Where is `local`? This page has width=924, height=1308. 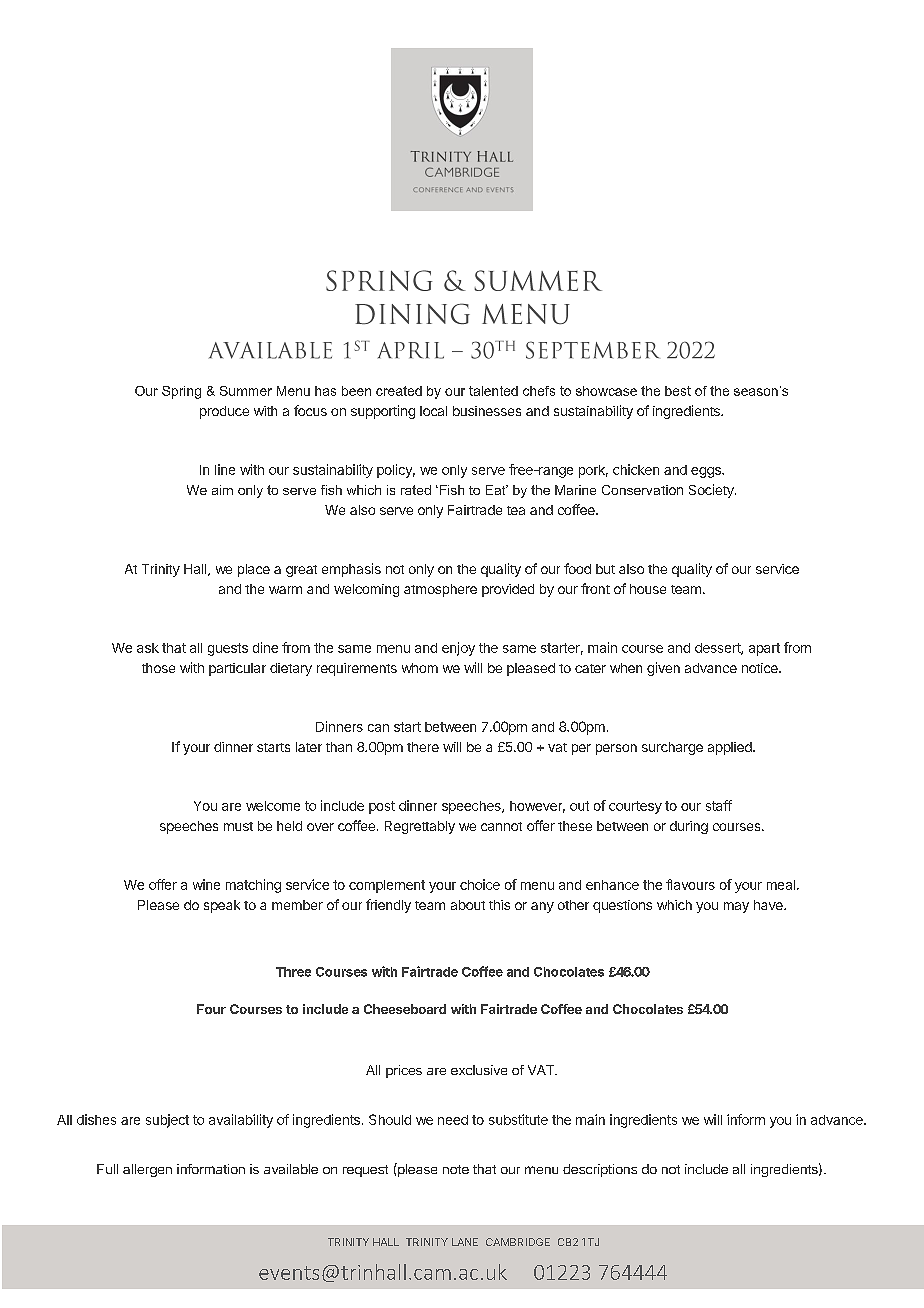
local is located at coordinates (433, 411).
